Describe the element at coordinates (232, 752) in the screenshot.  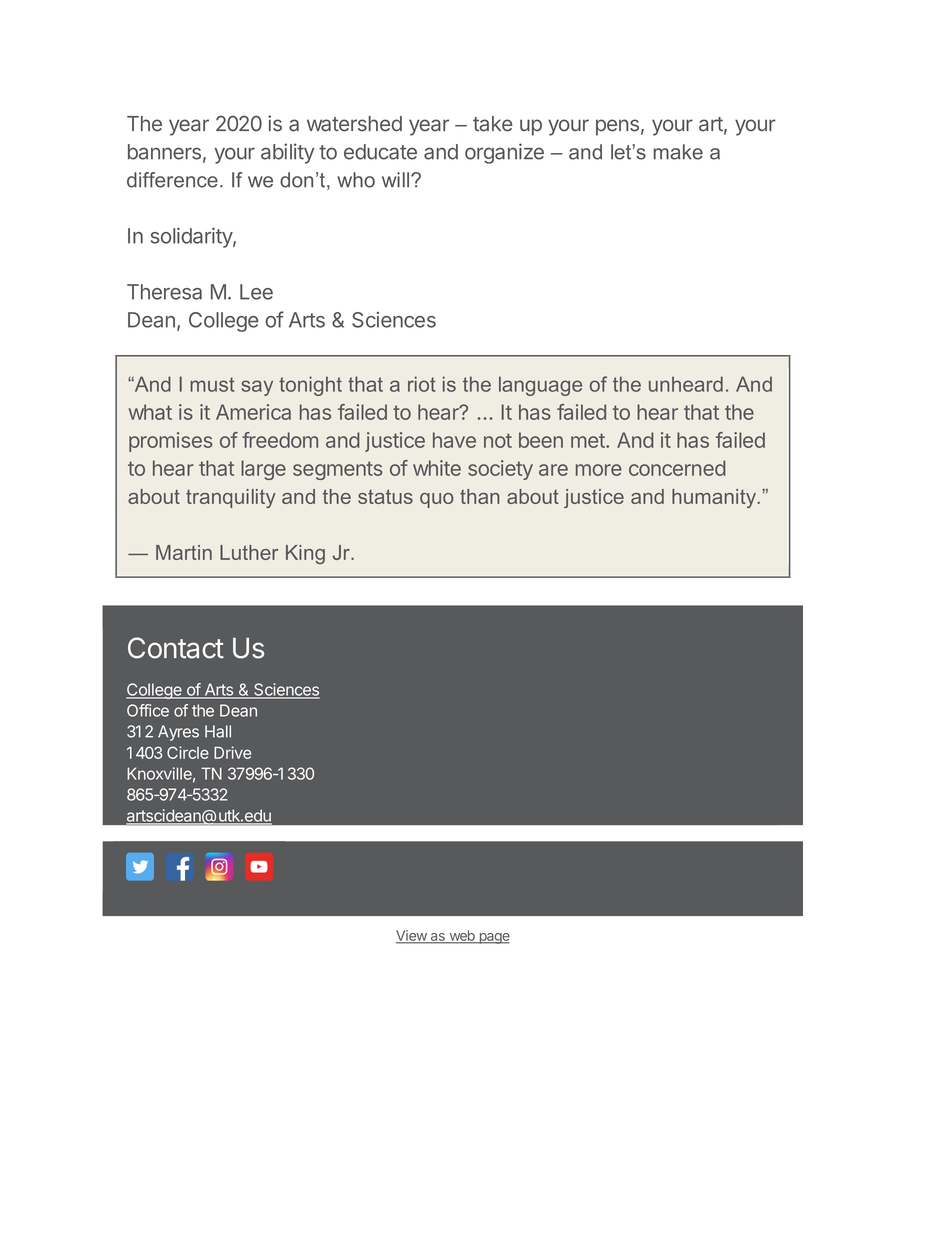
I see `Drive` at that location.
